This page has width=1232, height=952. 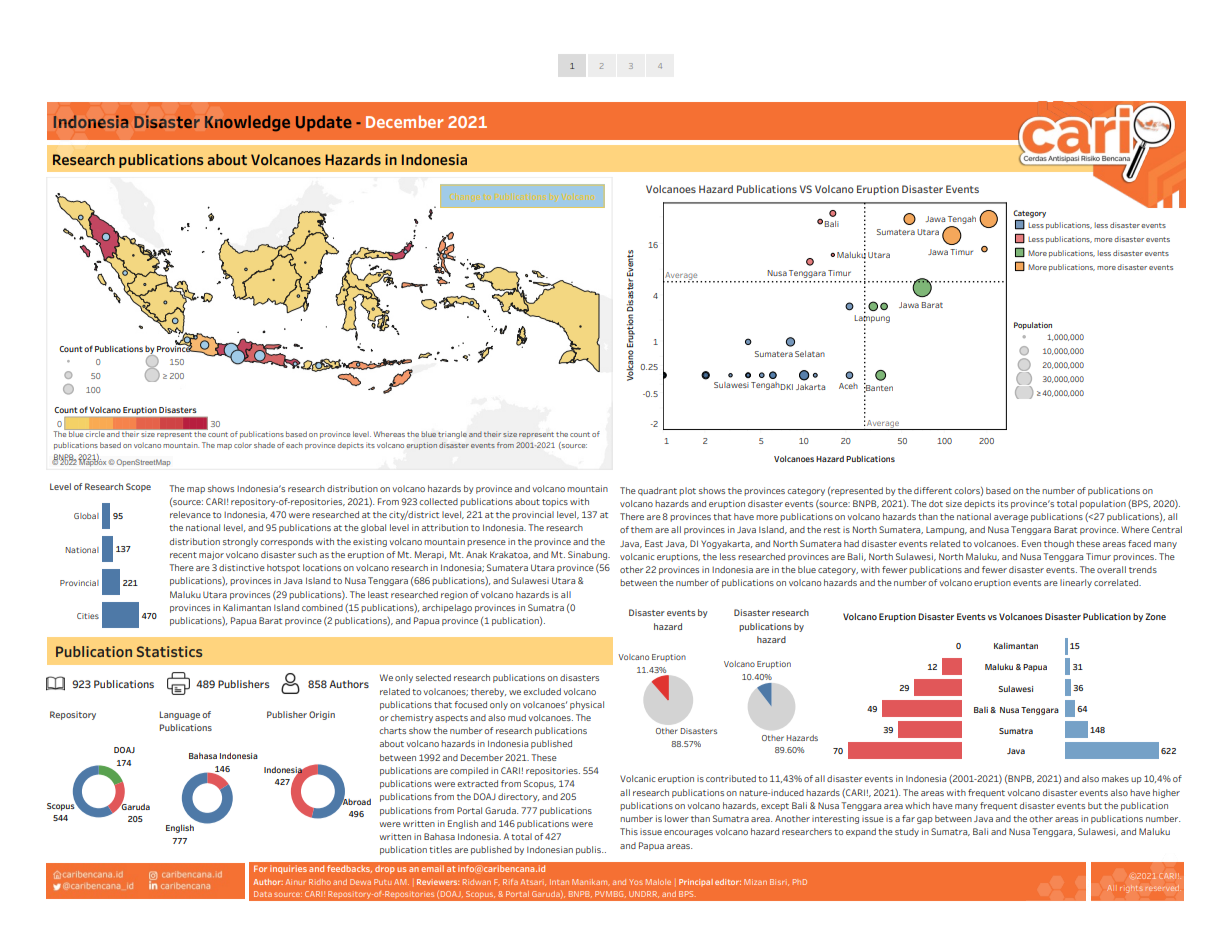 What do you see at coordinates (324, 123) in the page?
I see `Update` at bounding box center [324, 123].
